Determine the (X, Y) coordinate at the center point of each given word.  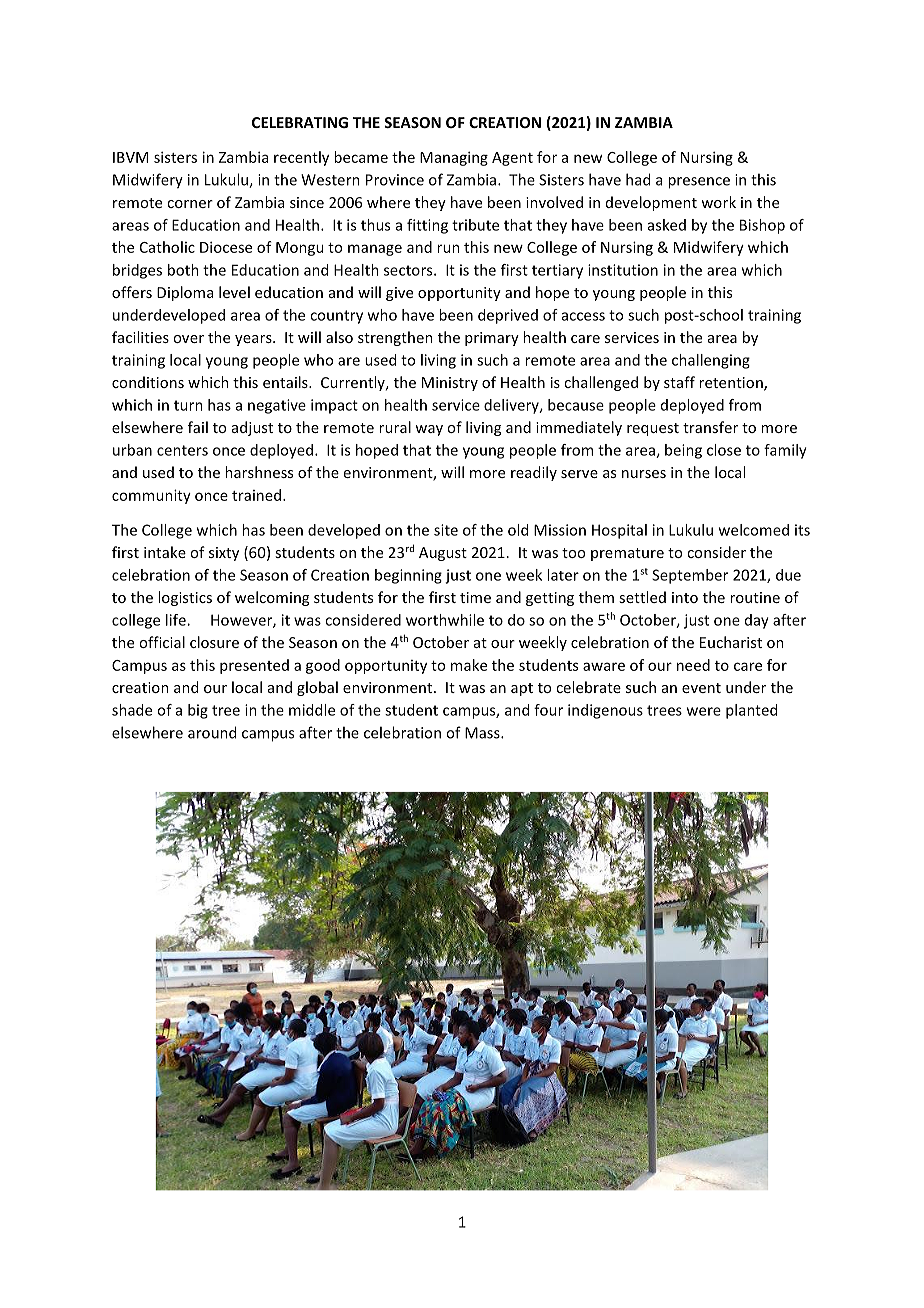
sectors (409, 270)
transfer (710, 427)
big (198, 711)
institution (623, 270)
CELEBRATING (300, 122)
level (234, 292)
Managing (454, 158)
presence (699, 183)
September (690, 576)
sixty (224, 554)
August (443, 554)
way (429, 430)
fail (198, 427)
